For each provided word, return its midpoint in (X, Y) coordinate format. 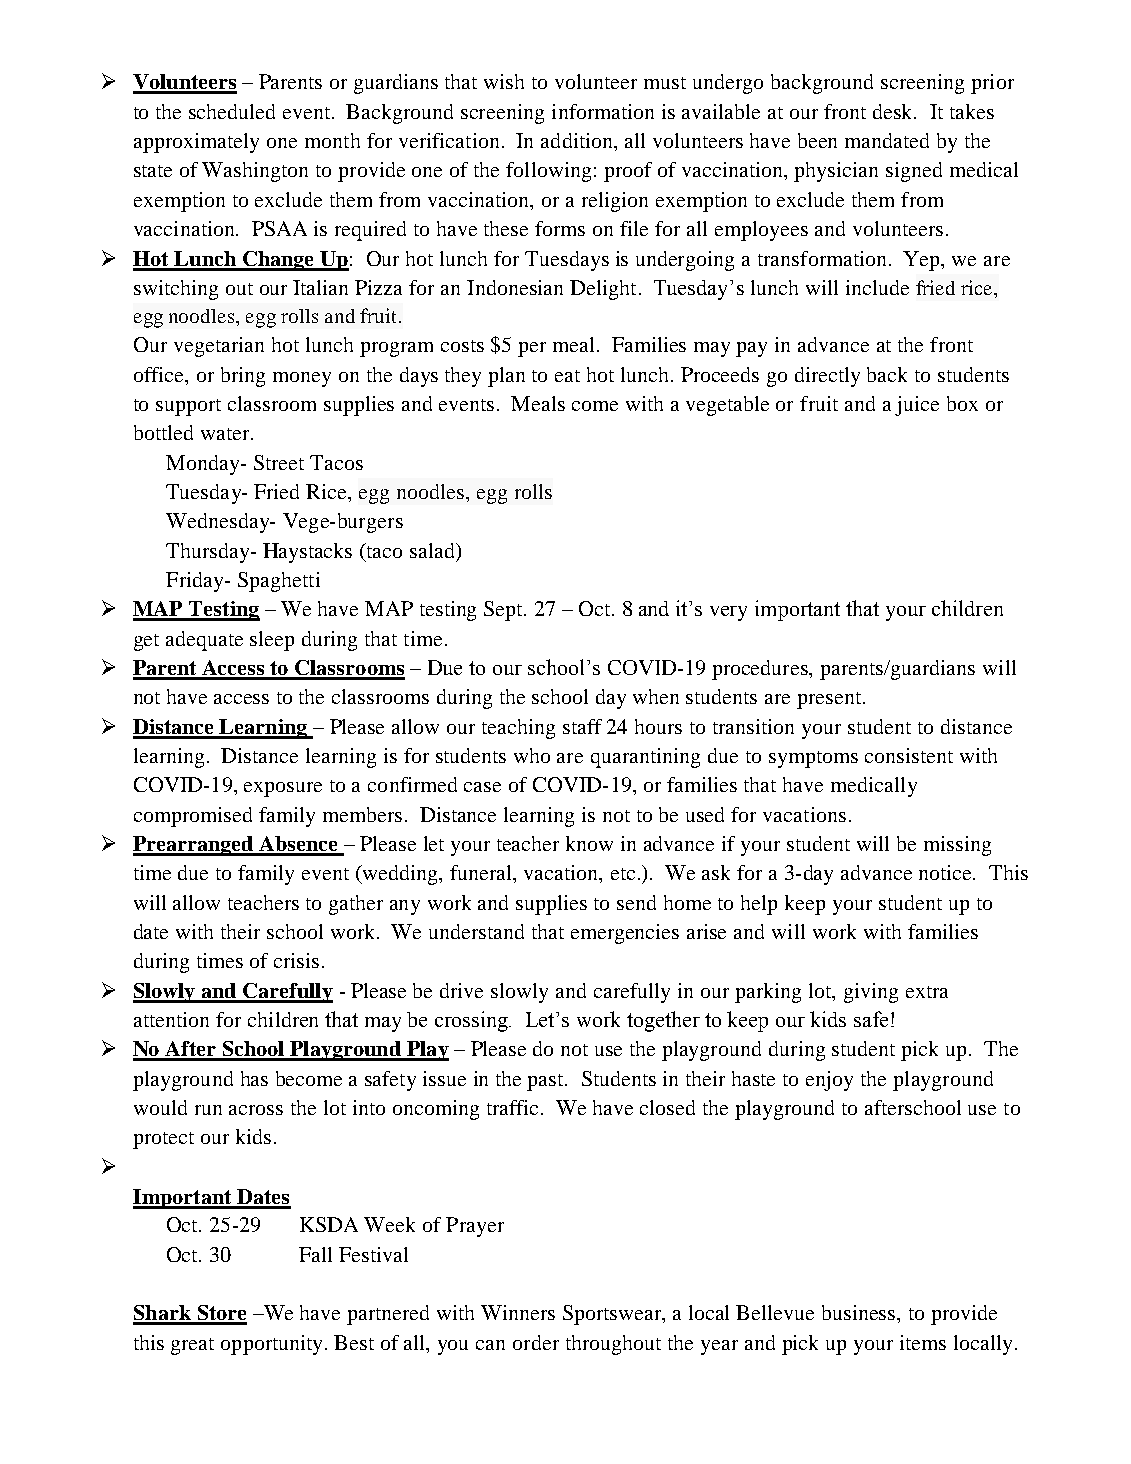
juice (917, 406)
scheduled (232, 111)
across (256, 1110)
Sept (504, 611)
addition (578, 142)
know (589, 843)
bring (243, 377)
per (532, 349)
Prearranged (194, 846)
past (546, 1082)
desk (894, 111)
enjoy (829, 1081)
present (830, 700)
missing (957, 846)
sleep (272, 641)
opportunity (273, 1345)
